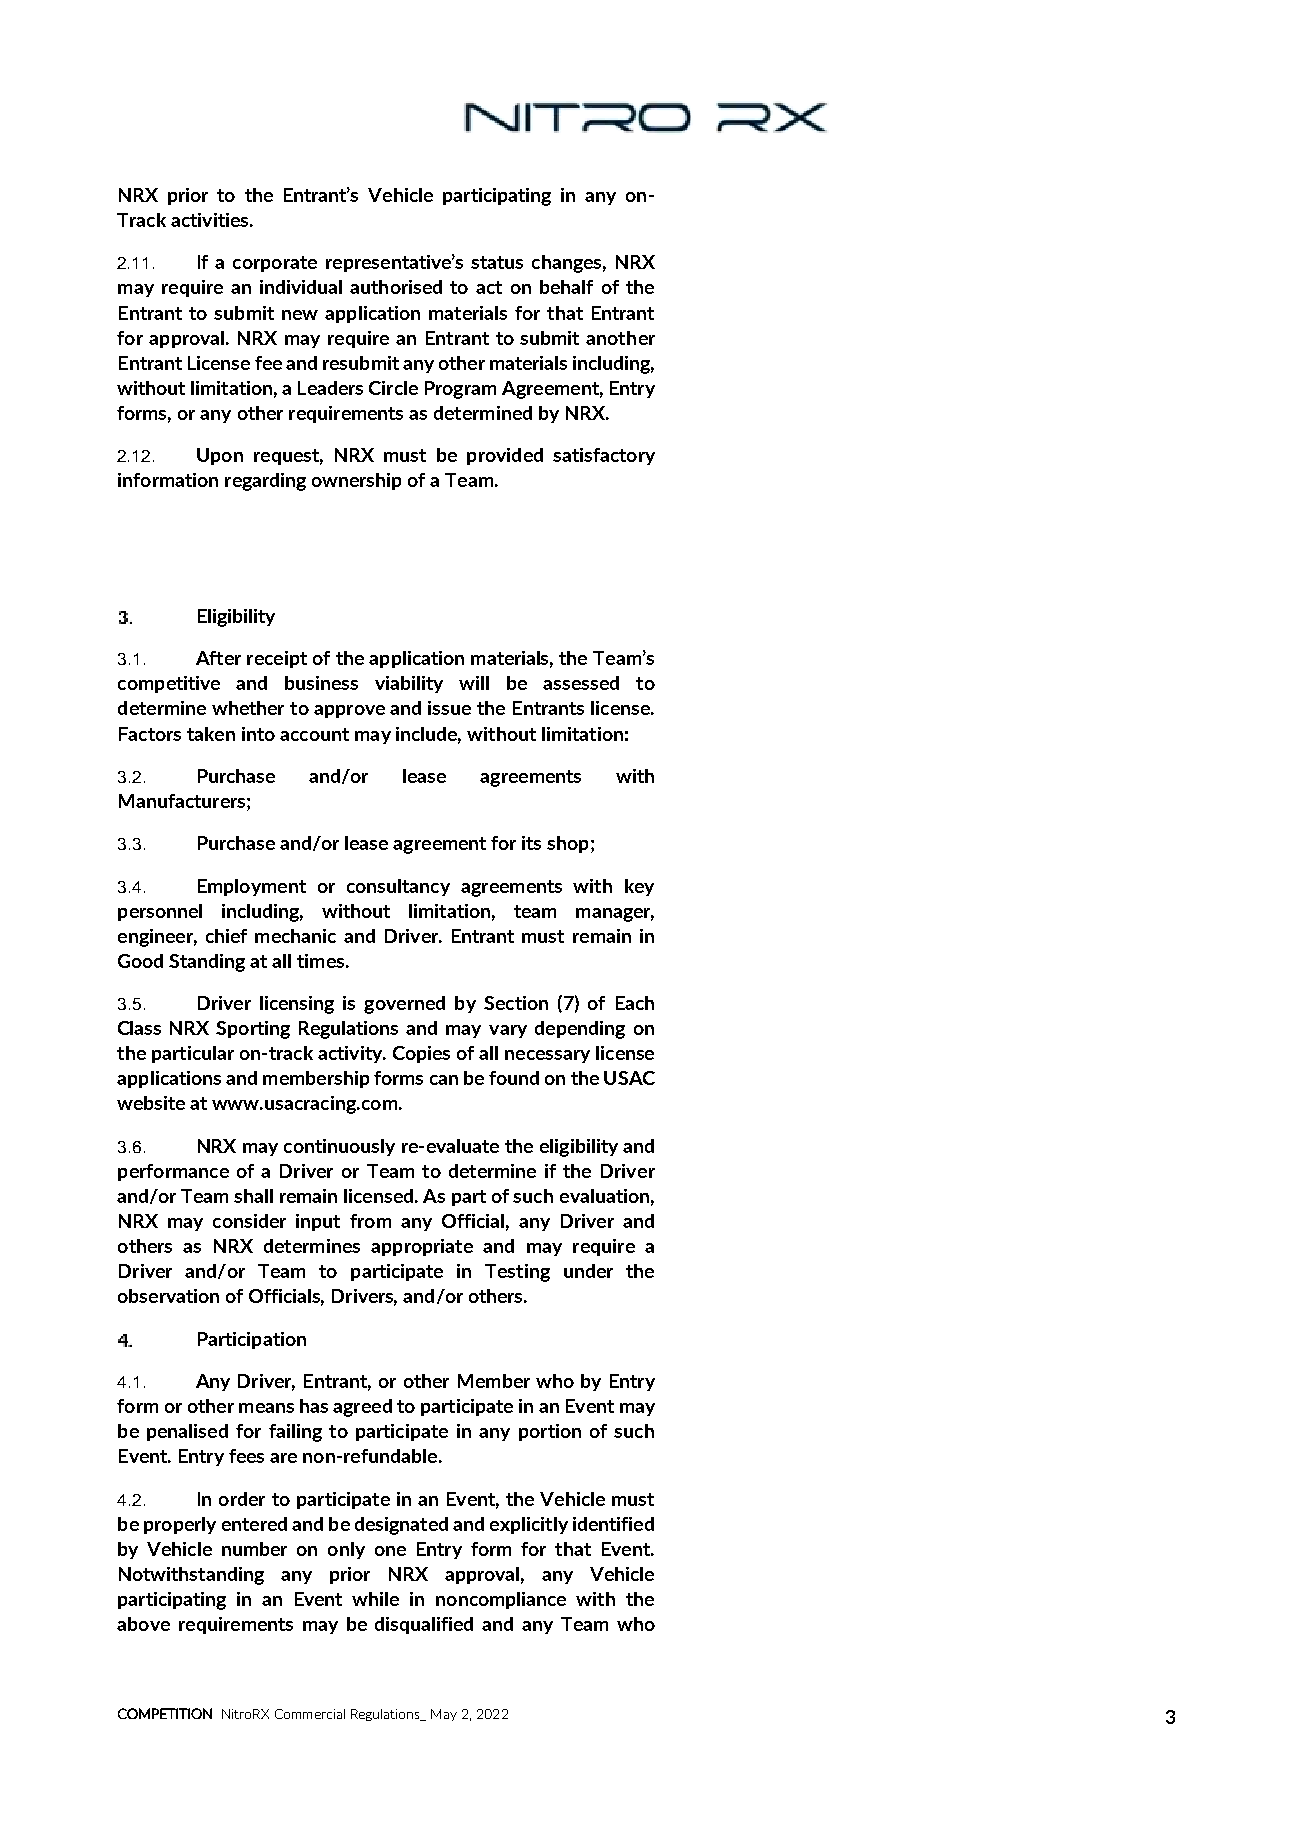 Image resolution: width=1293 pixels, height=1830 pixels. I want to click on authorised, so click(396, 287).
